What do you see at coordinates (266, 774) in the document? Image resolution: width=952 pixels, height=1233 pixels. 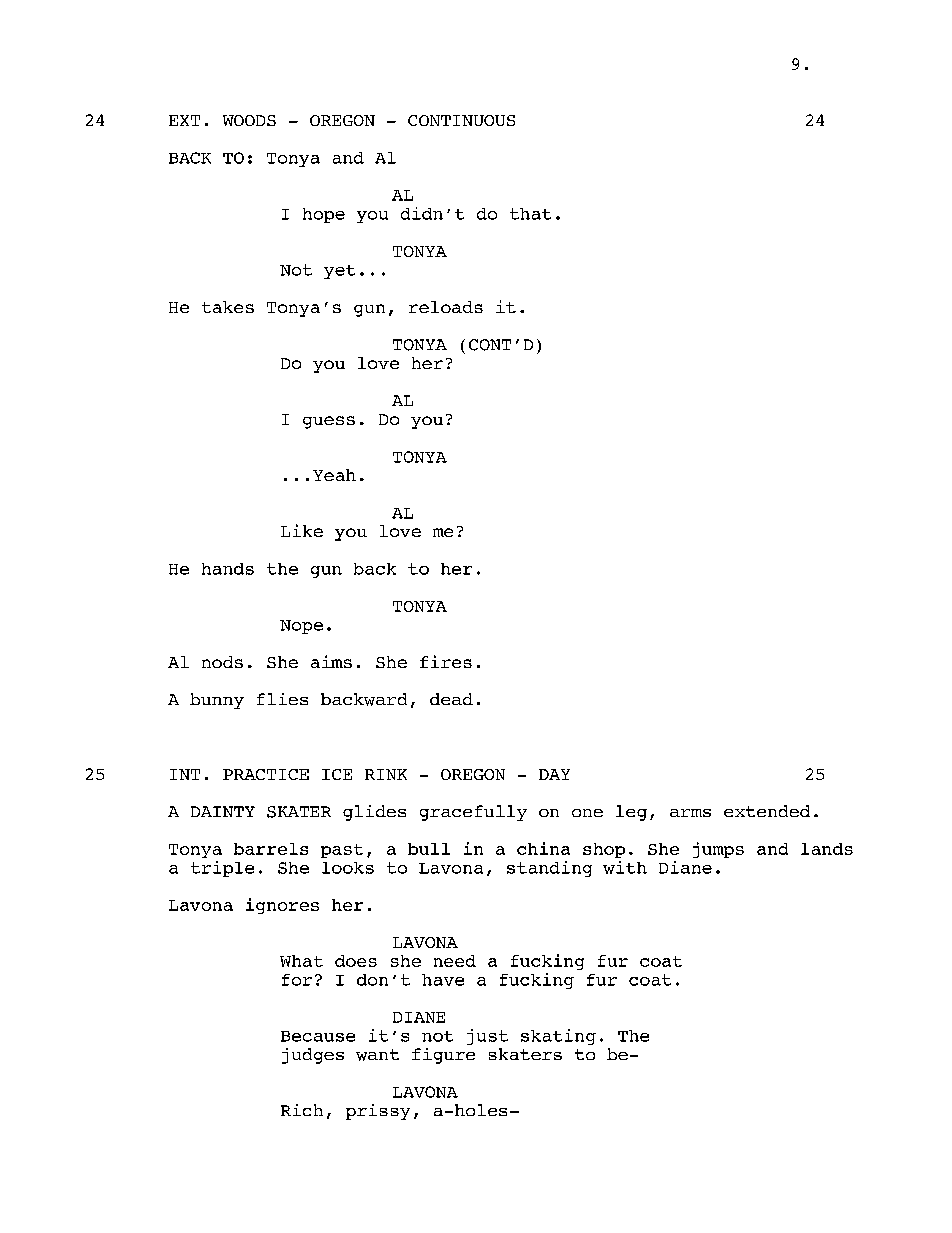 I see `PRACTICE` at bounding box center [266, 774].
